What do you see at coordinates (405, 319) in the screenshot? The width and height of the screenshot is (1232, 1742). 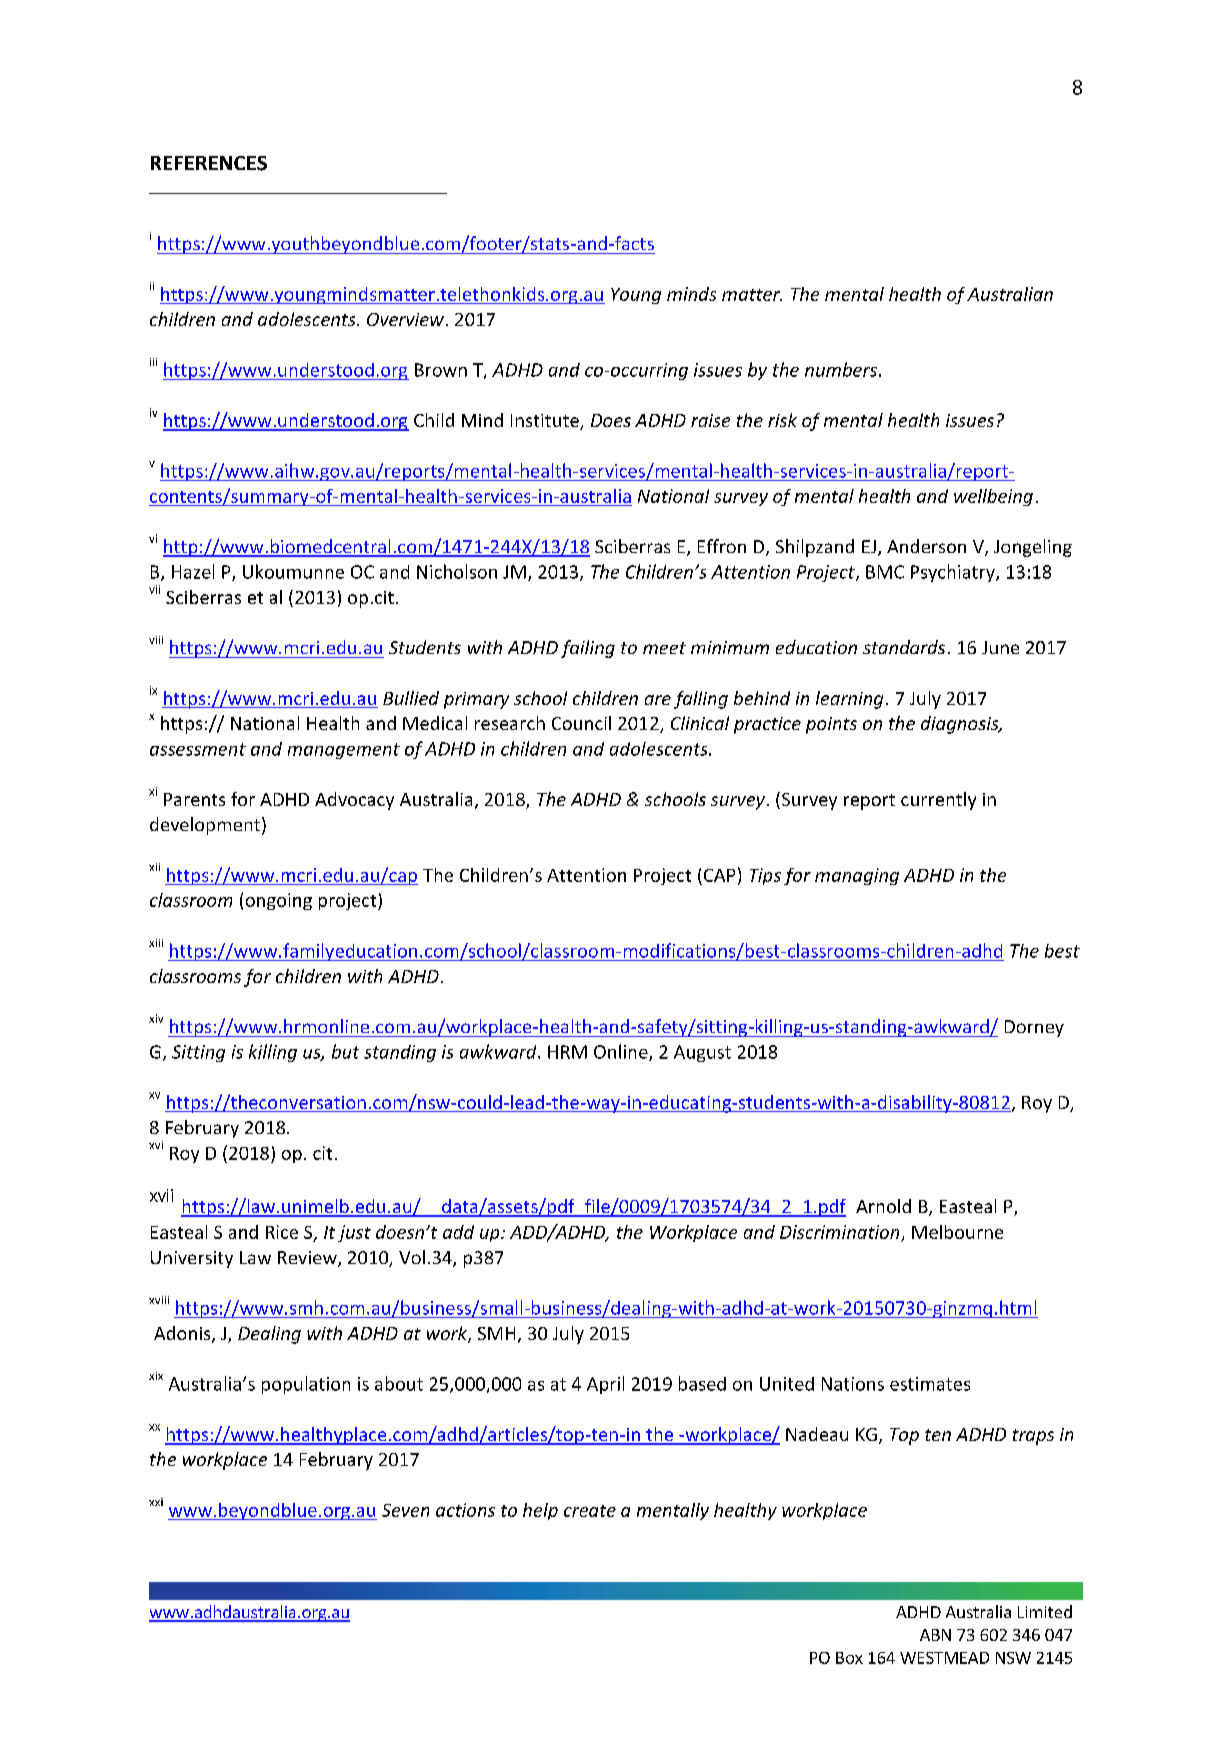 I see `Overview` at bounding box center [405, 319].
